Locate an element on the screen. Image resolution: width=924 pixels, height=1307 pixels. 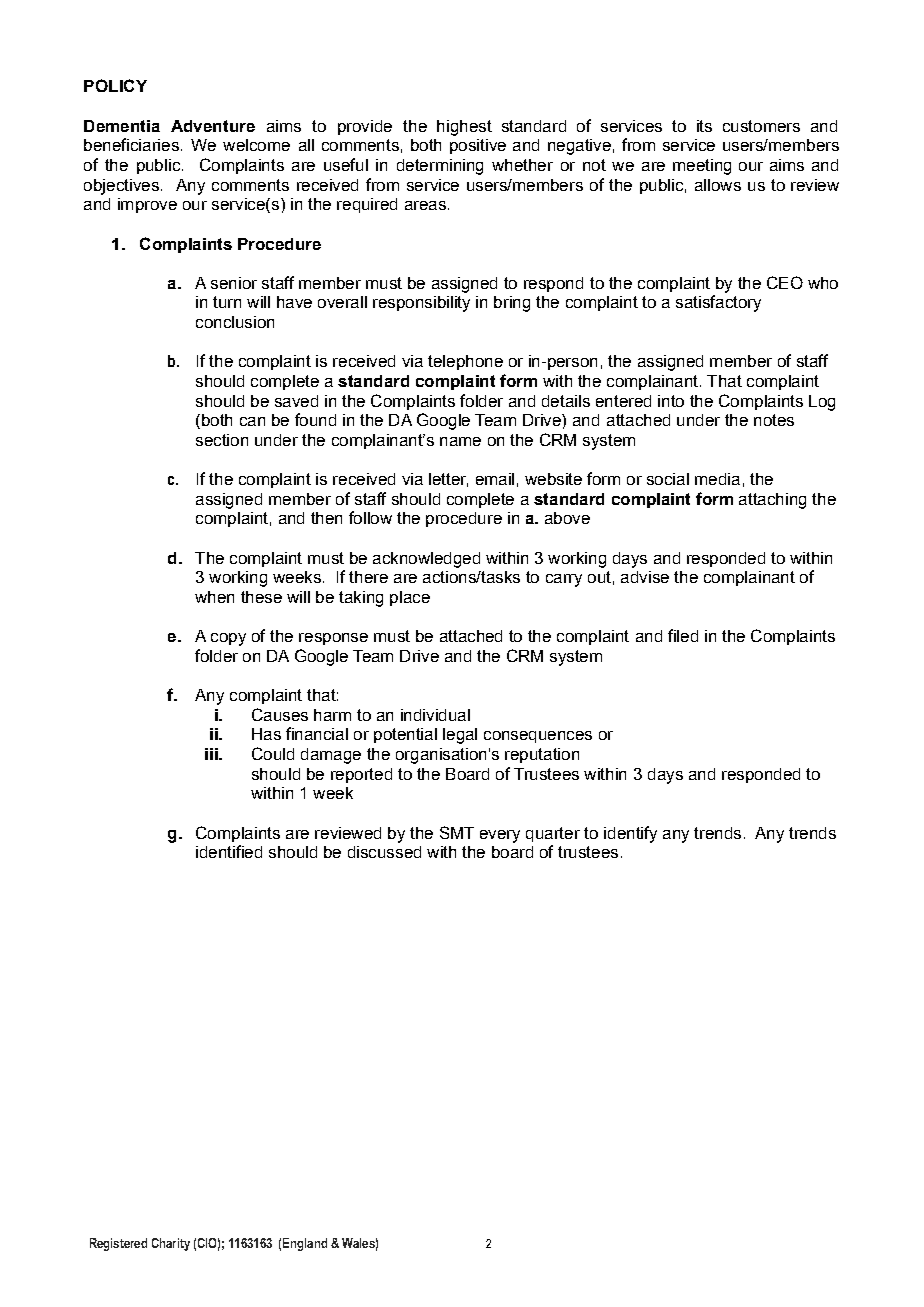
copy is located at coordinates (228, 639).
